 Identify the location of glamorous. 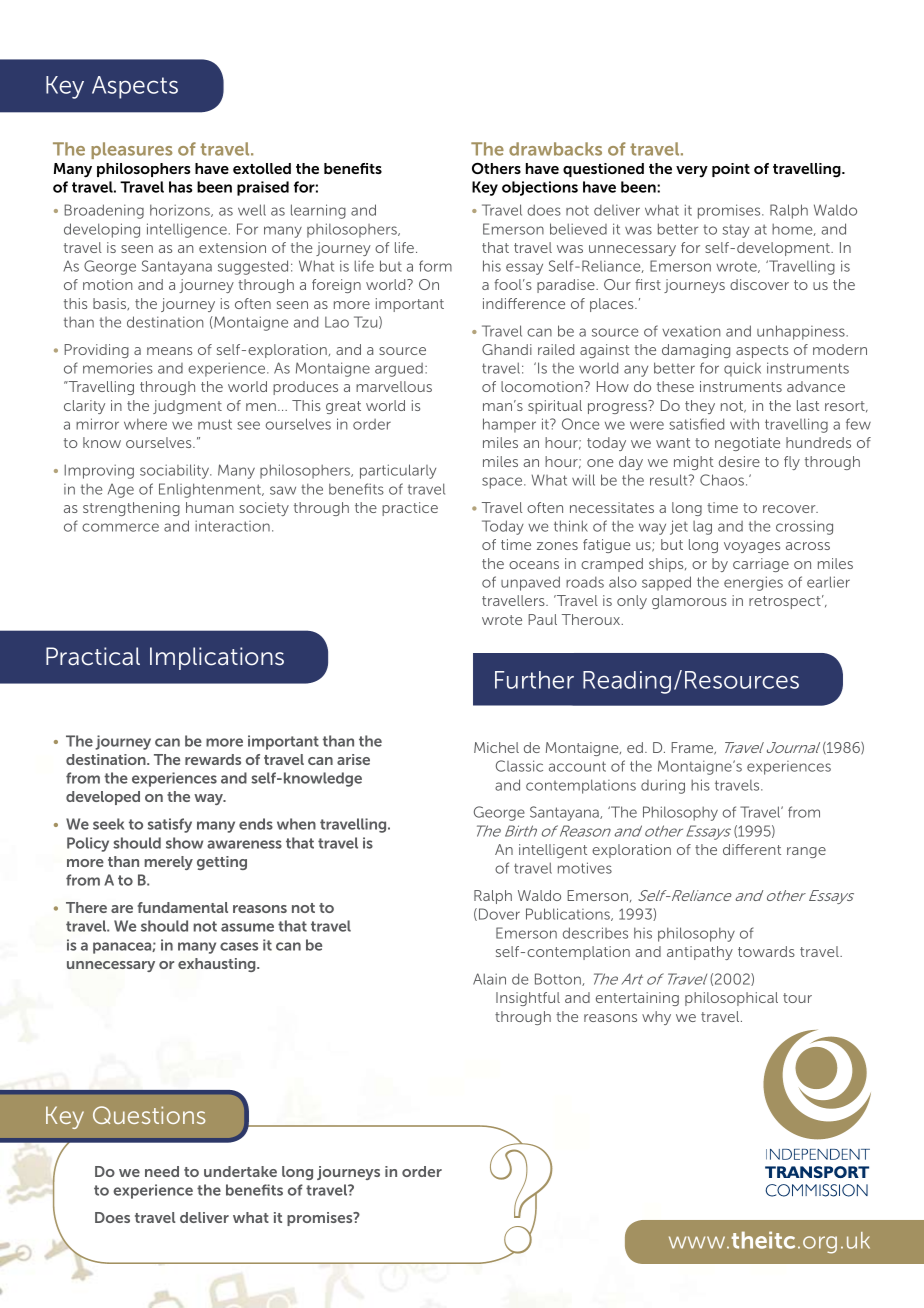
(689, 602).
